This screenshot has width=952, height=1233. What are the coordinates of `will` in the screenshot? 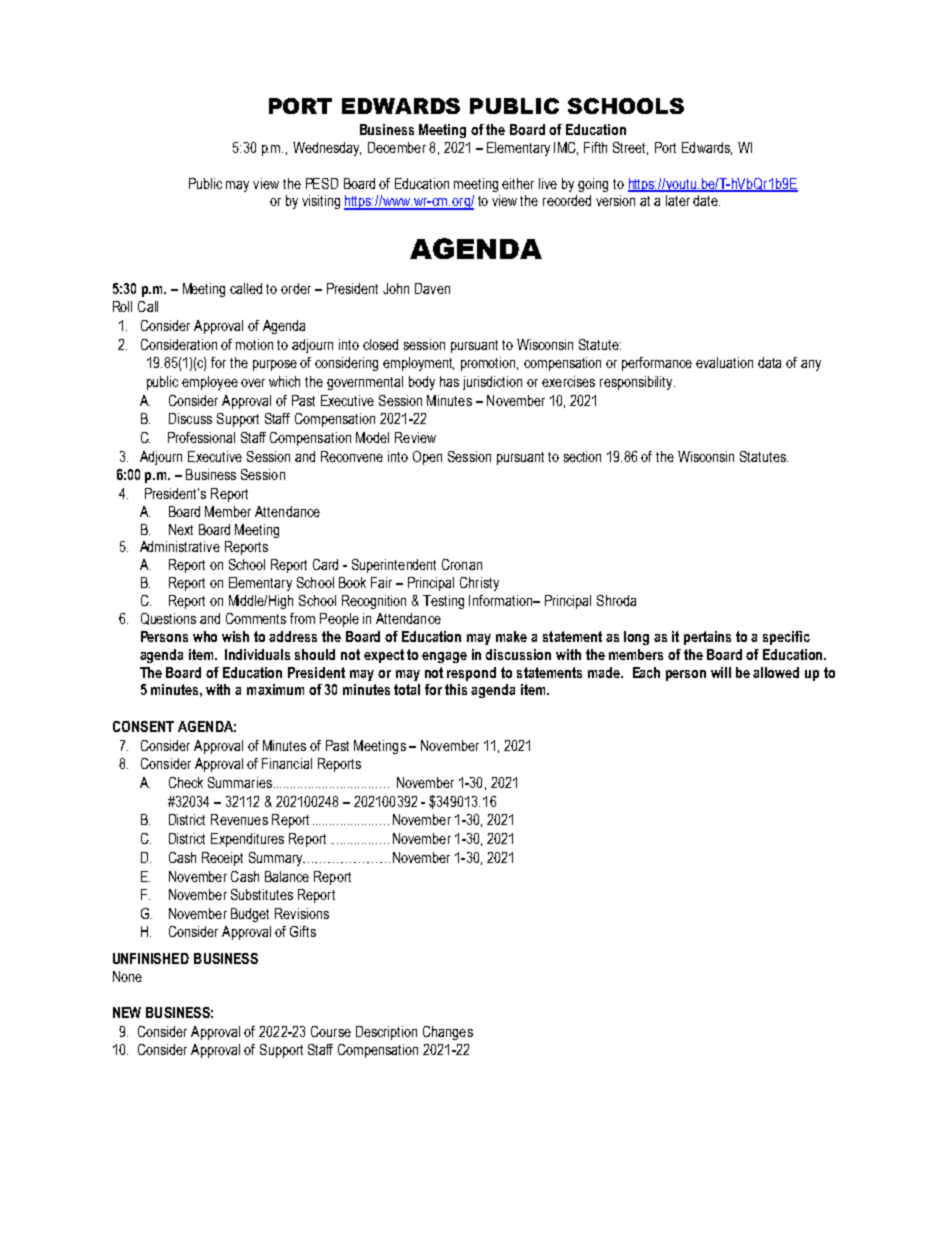 It's located at (721, 672).
